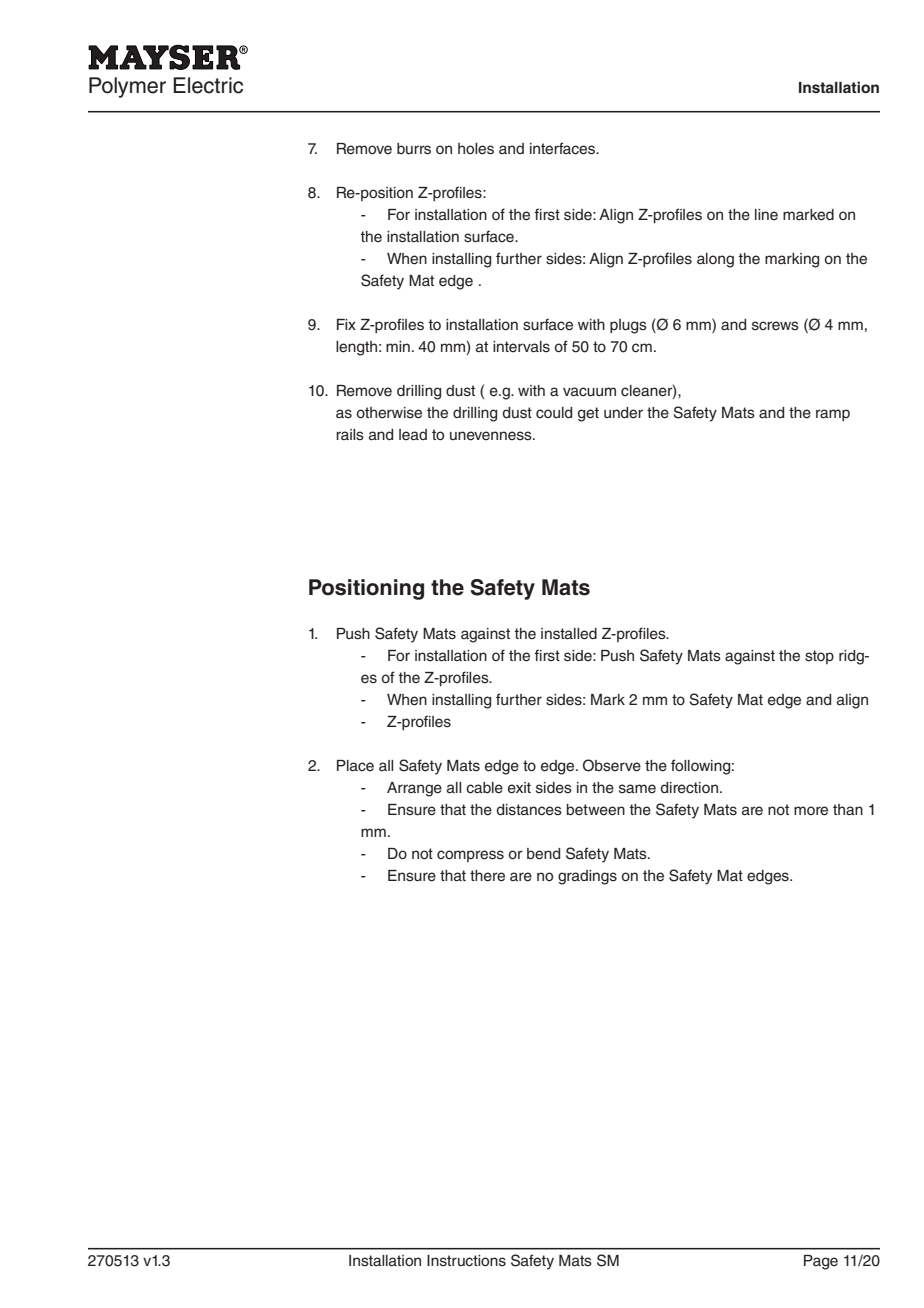  Describe the element at coordinates (208, 85) in the screenshot. I see `Electric` at that location.
